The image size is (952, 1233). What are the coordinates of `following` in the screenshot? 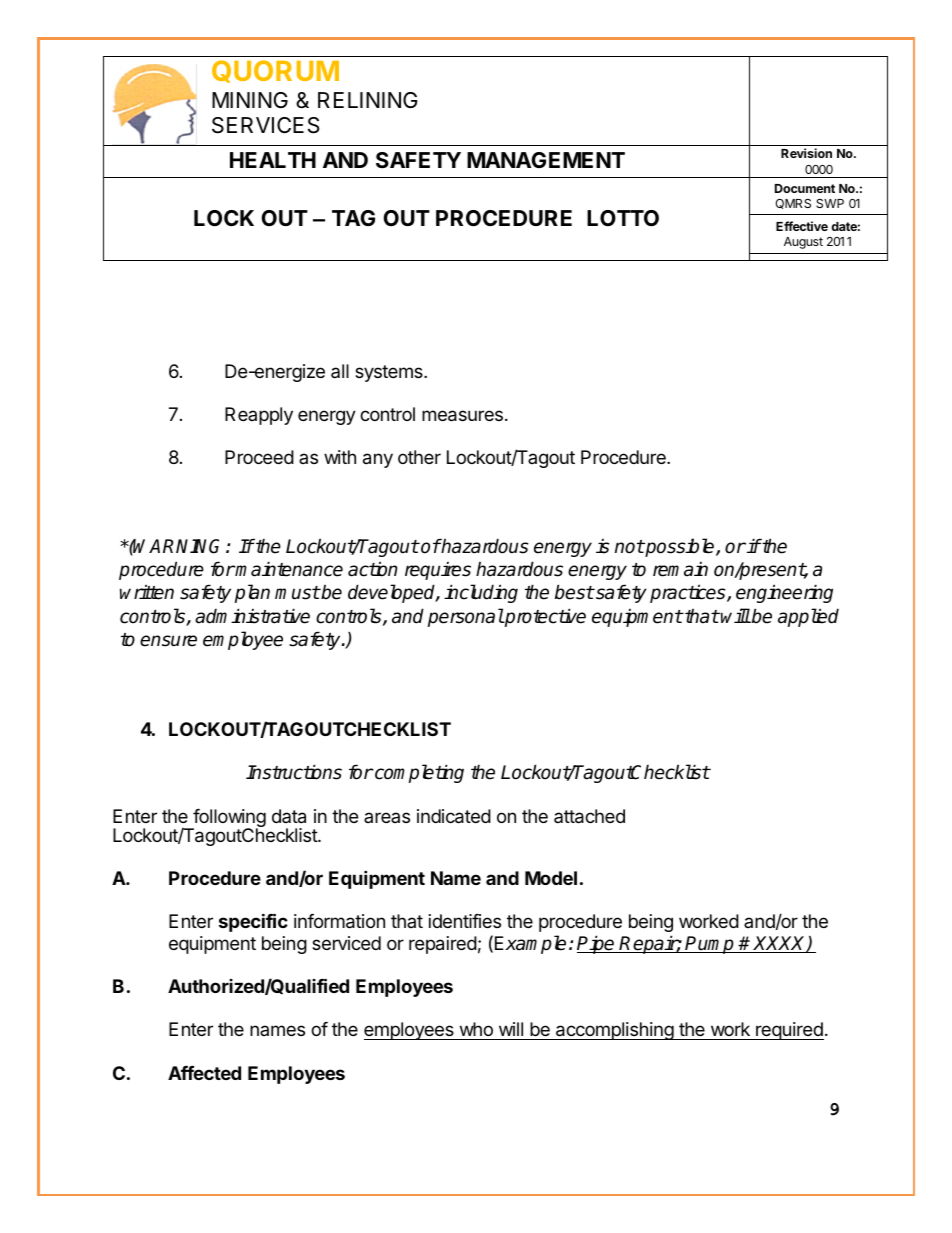 It's located at (228, 820).
